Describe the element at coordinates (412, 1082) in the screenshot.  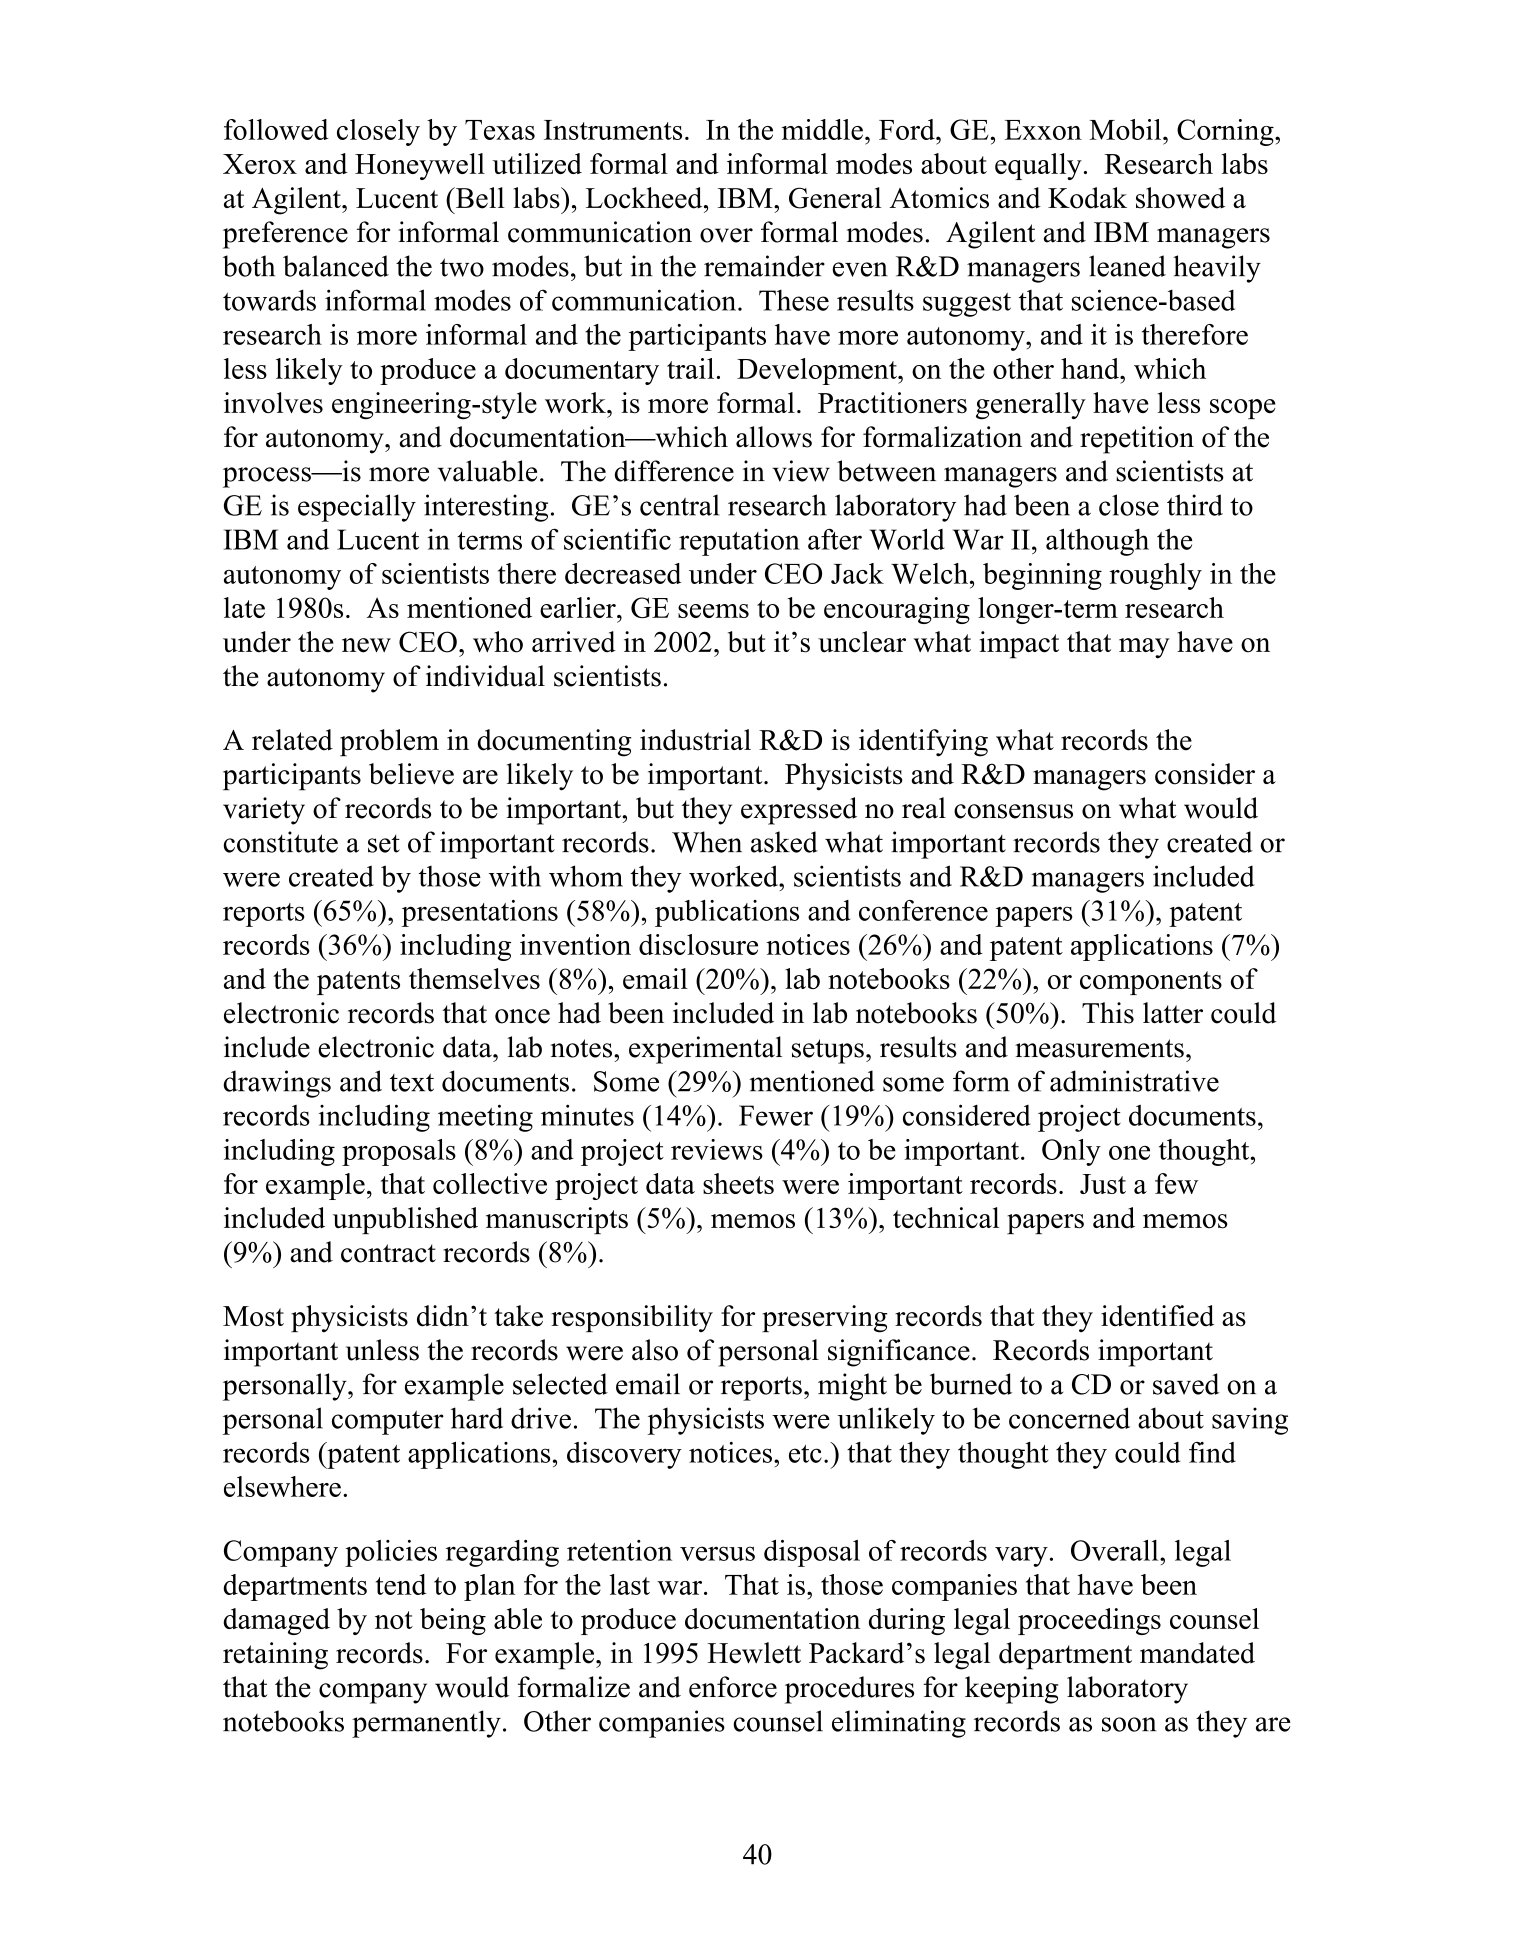
I see `text` at that location.
